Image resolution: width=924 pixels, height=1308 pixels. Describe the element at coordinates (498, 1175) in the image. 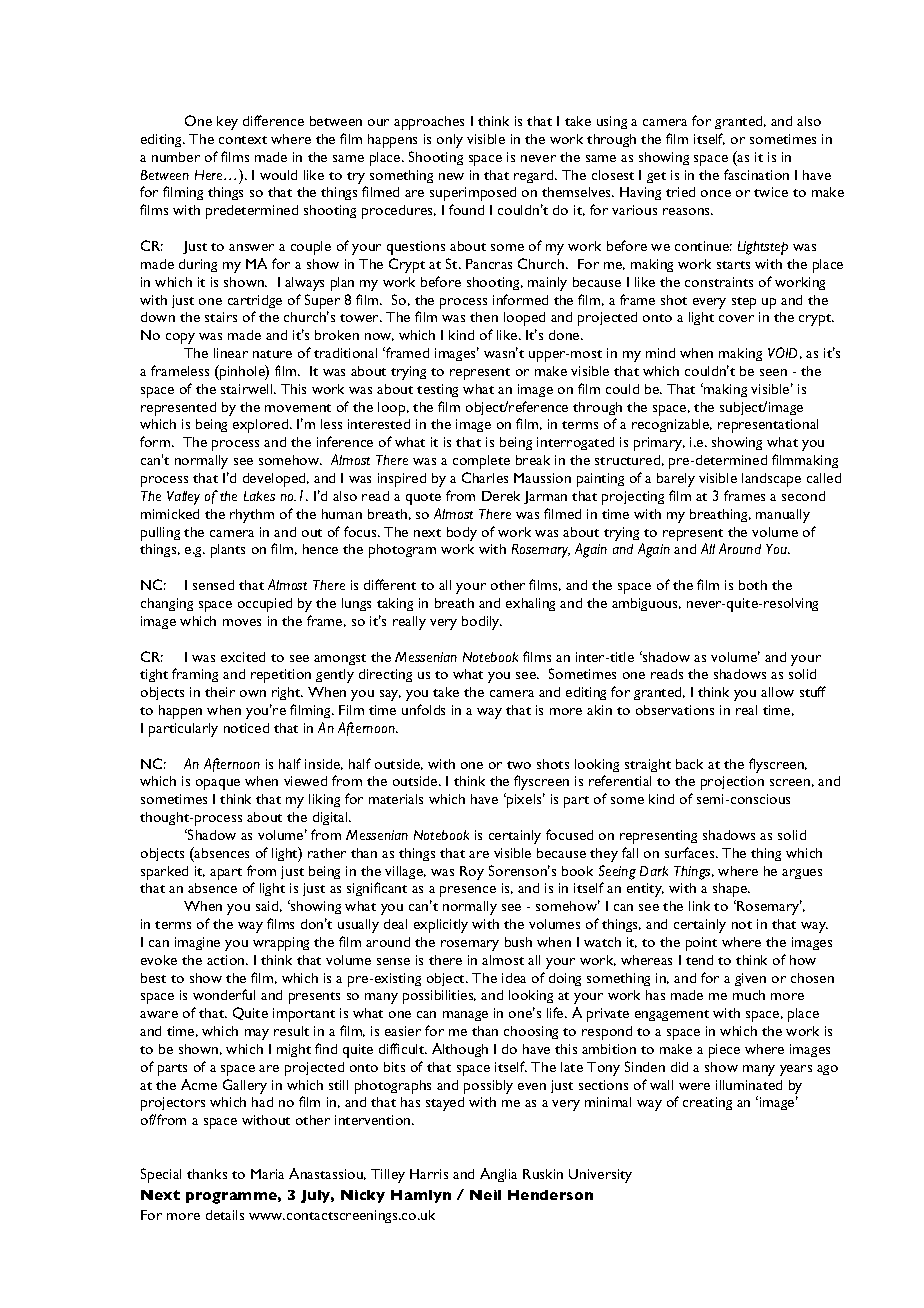

I see `Anglia` at that location.
